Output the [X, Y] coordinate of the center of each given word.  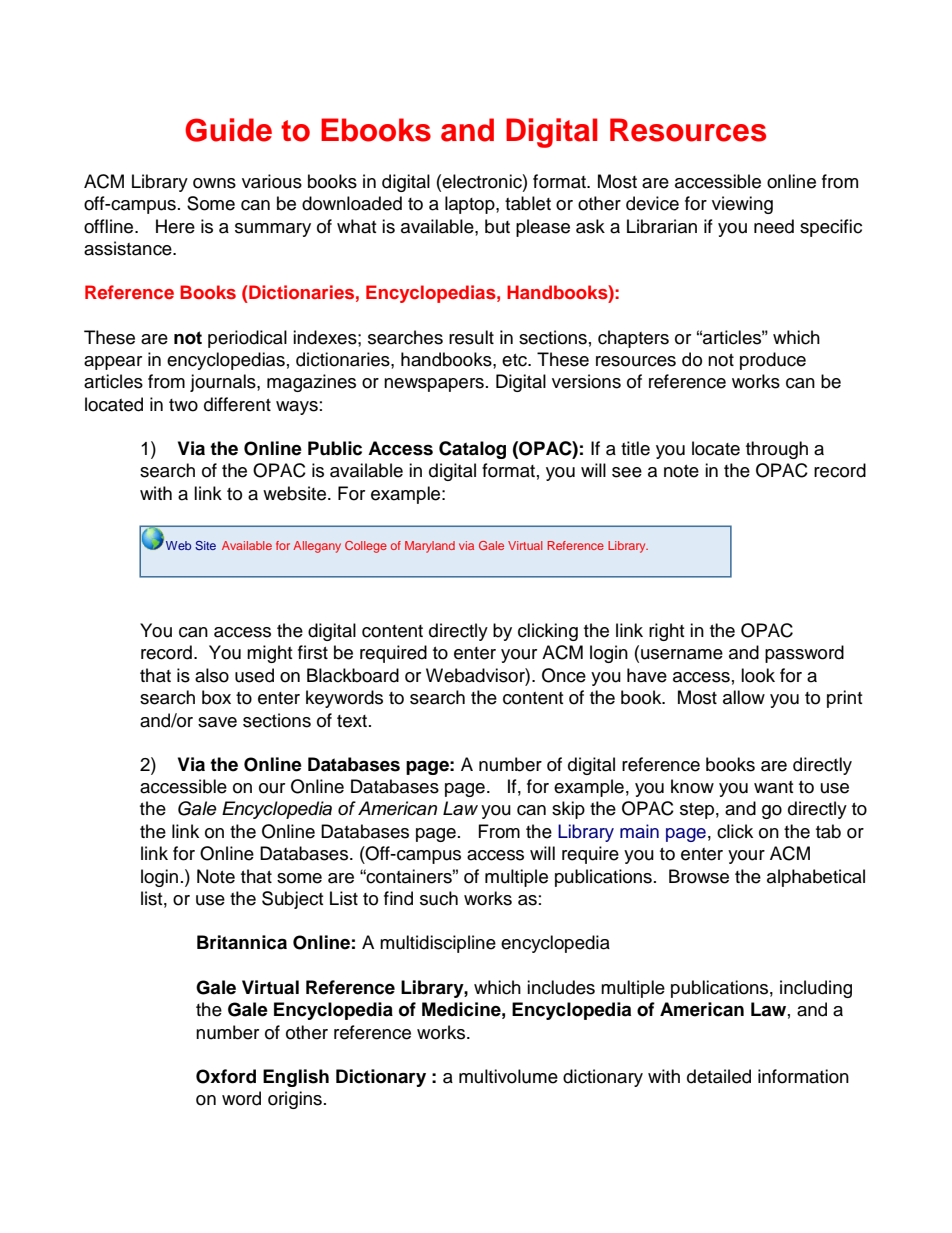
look [758, 675]
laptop [471, 205]
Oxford [226, 1076]
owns [214, 183]
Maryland [430, 547]
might [269, 654]
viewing [742, 205]
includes [561, 987]
